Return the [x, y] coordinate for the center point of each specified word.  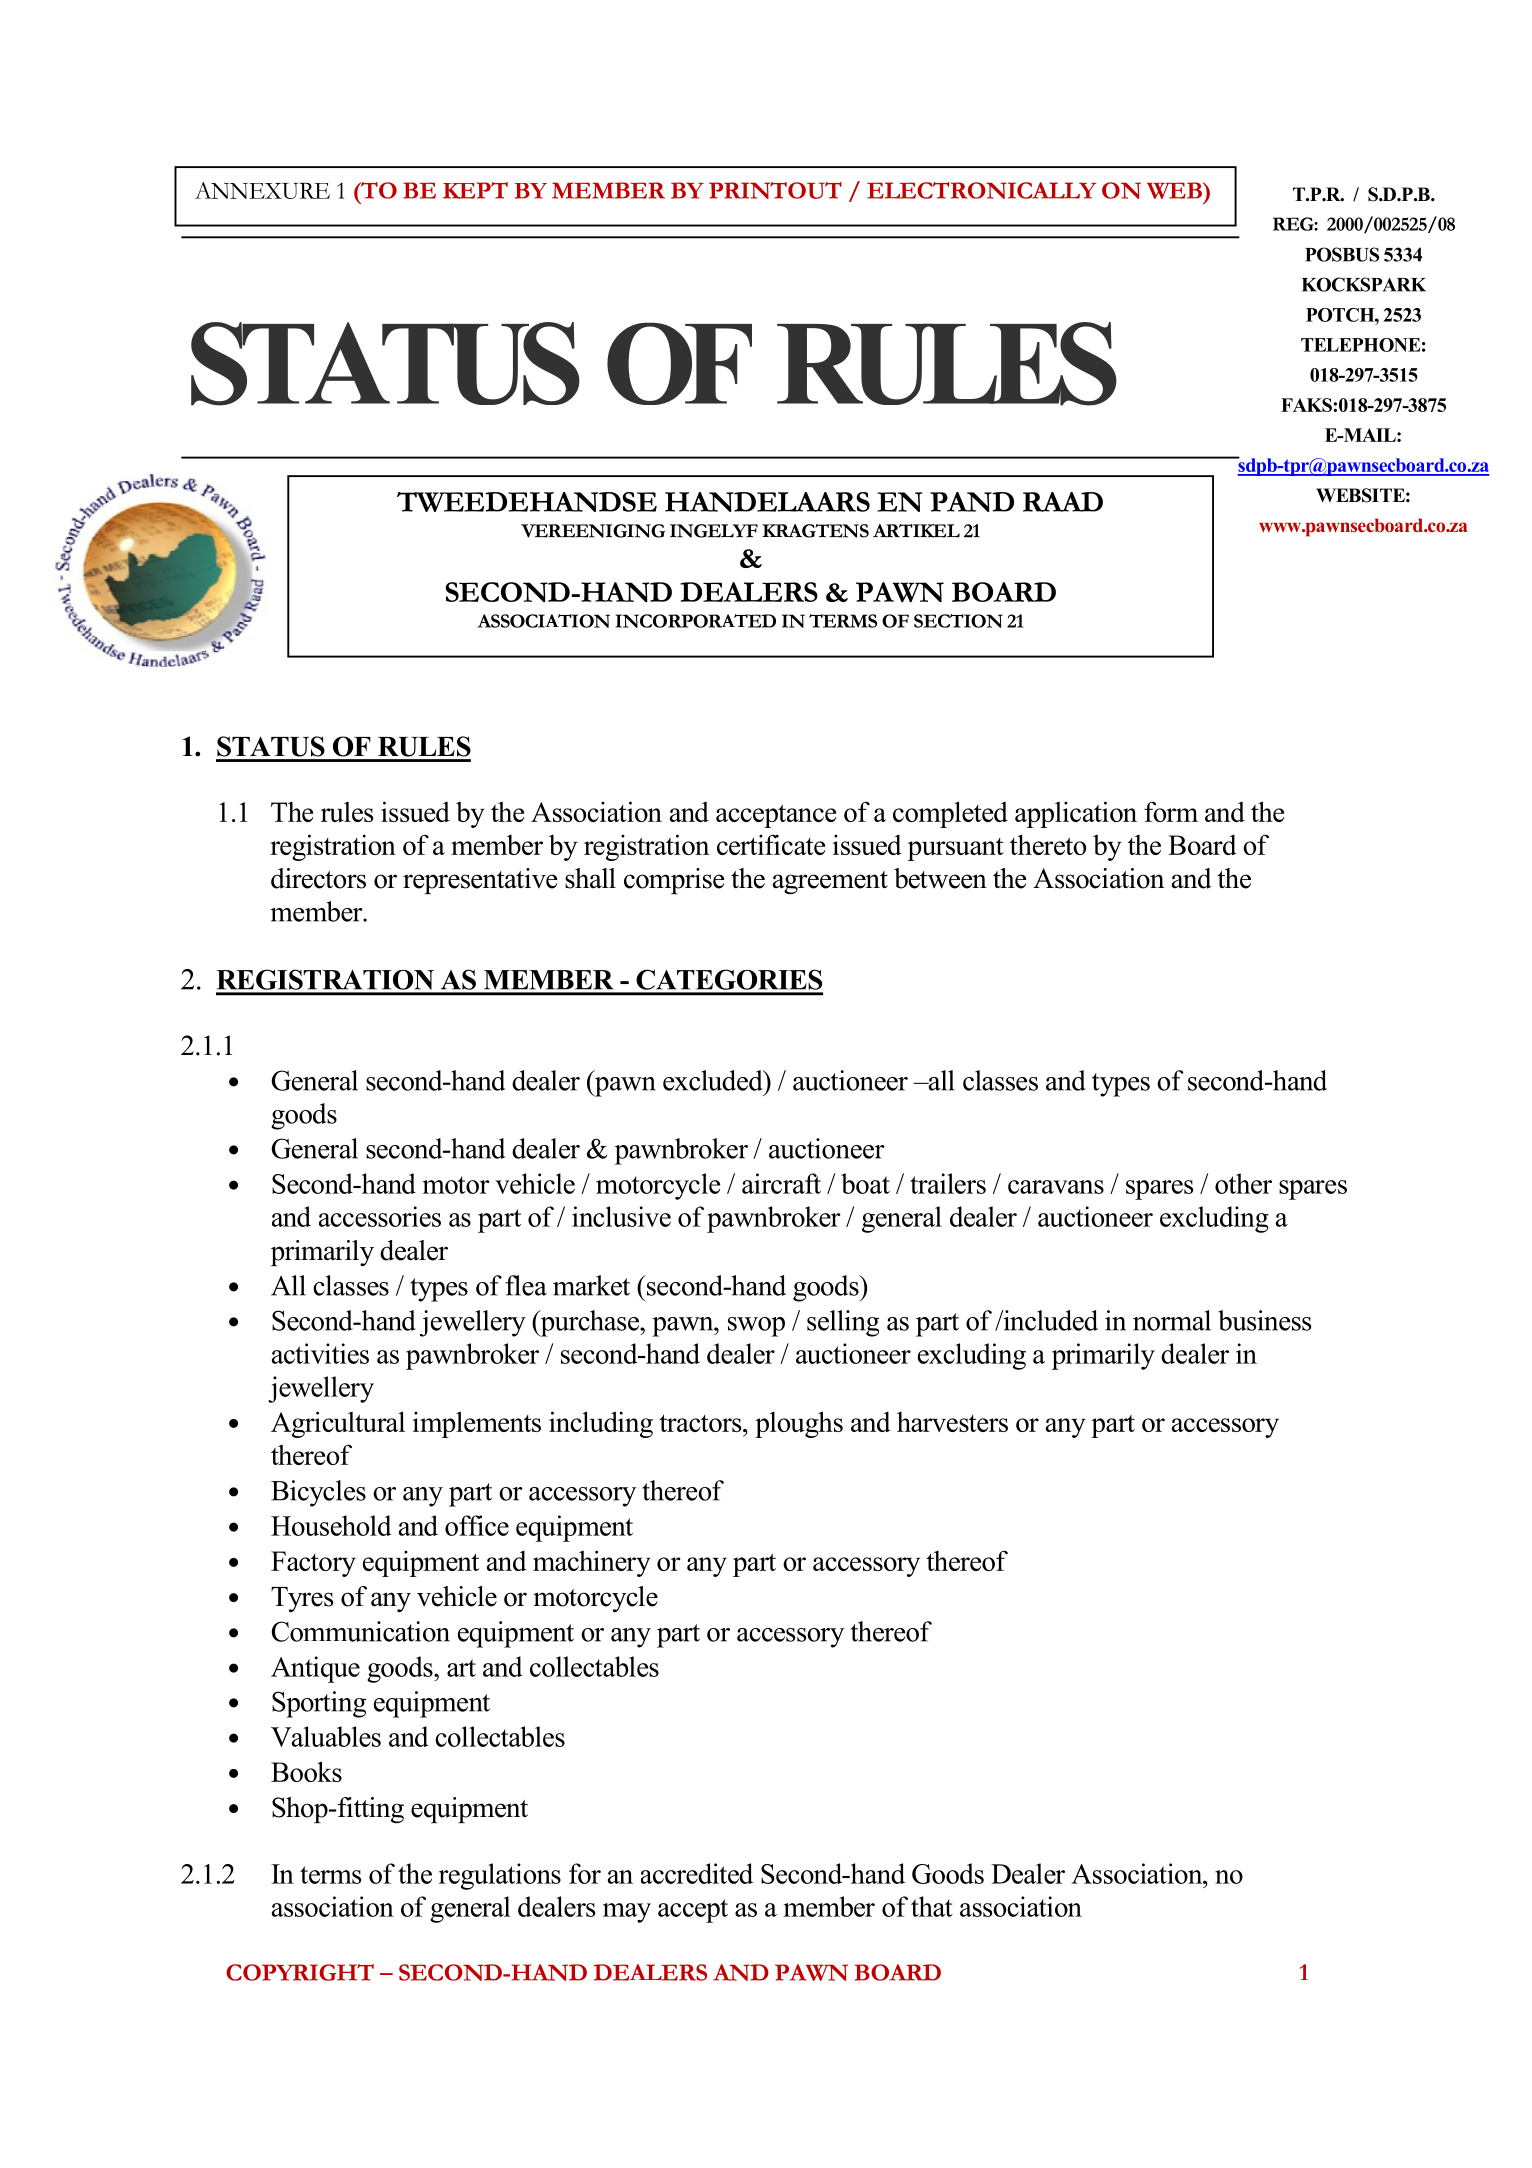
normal [1172, 1320]
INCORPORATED [696, 621]
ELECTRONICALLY [981, 190]
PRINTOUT [775, 190]
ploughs [799, 1424]
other [1243, 1183]
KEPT [475, 190]
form [1171, 811]
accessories [380, 1216]
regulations [500, 1876]
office [477, 1525]
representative [480, 881]
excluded [714, 1080]
